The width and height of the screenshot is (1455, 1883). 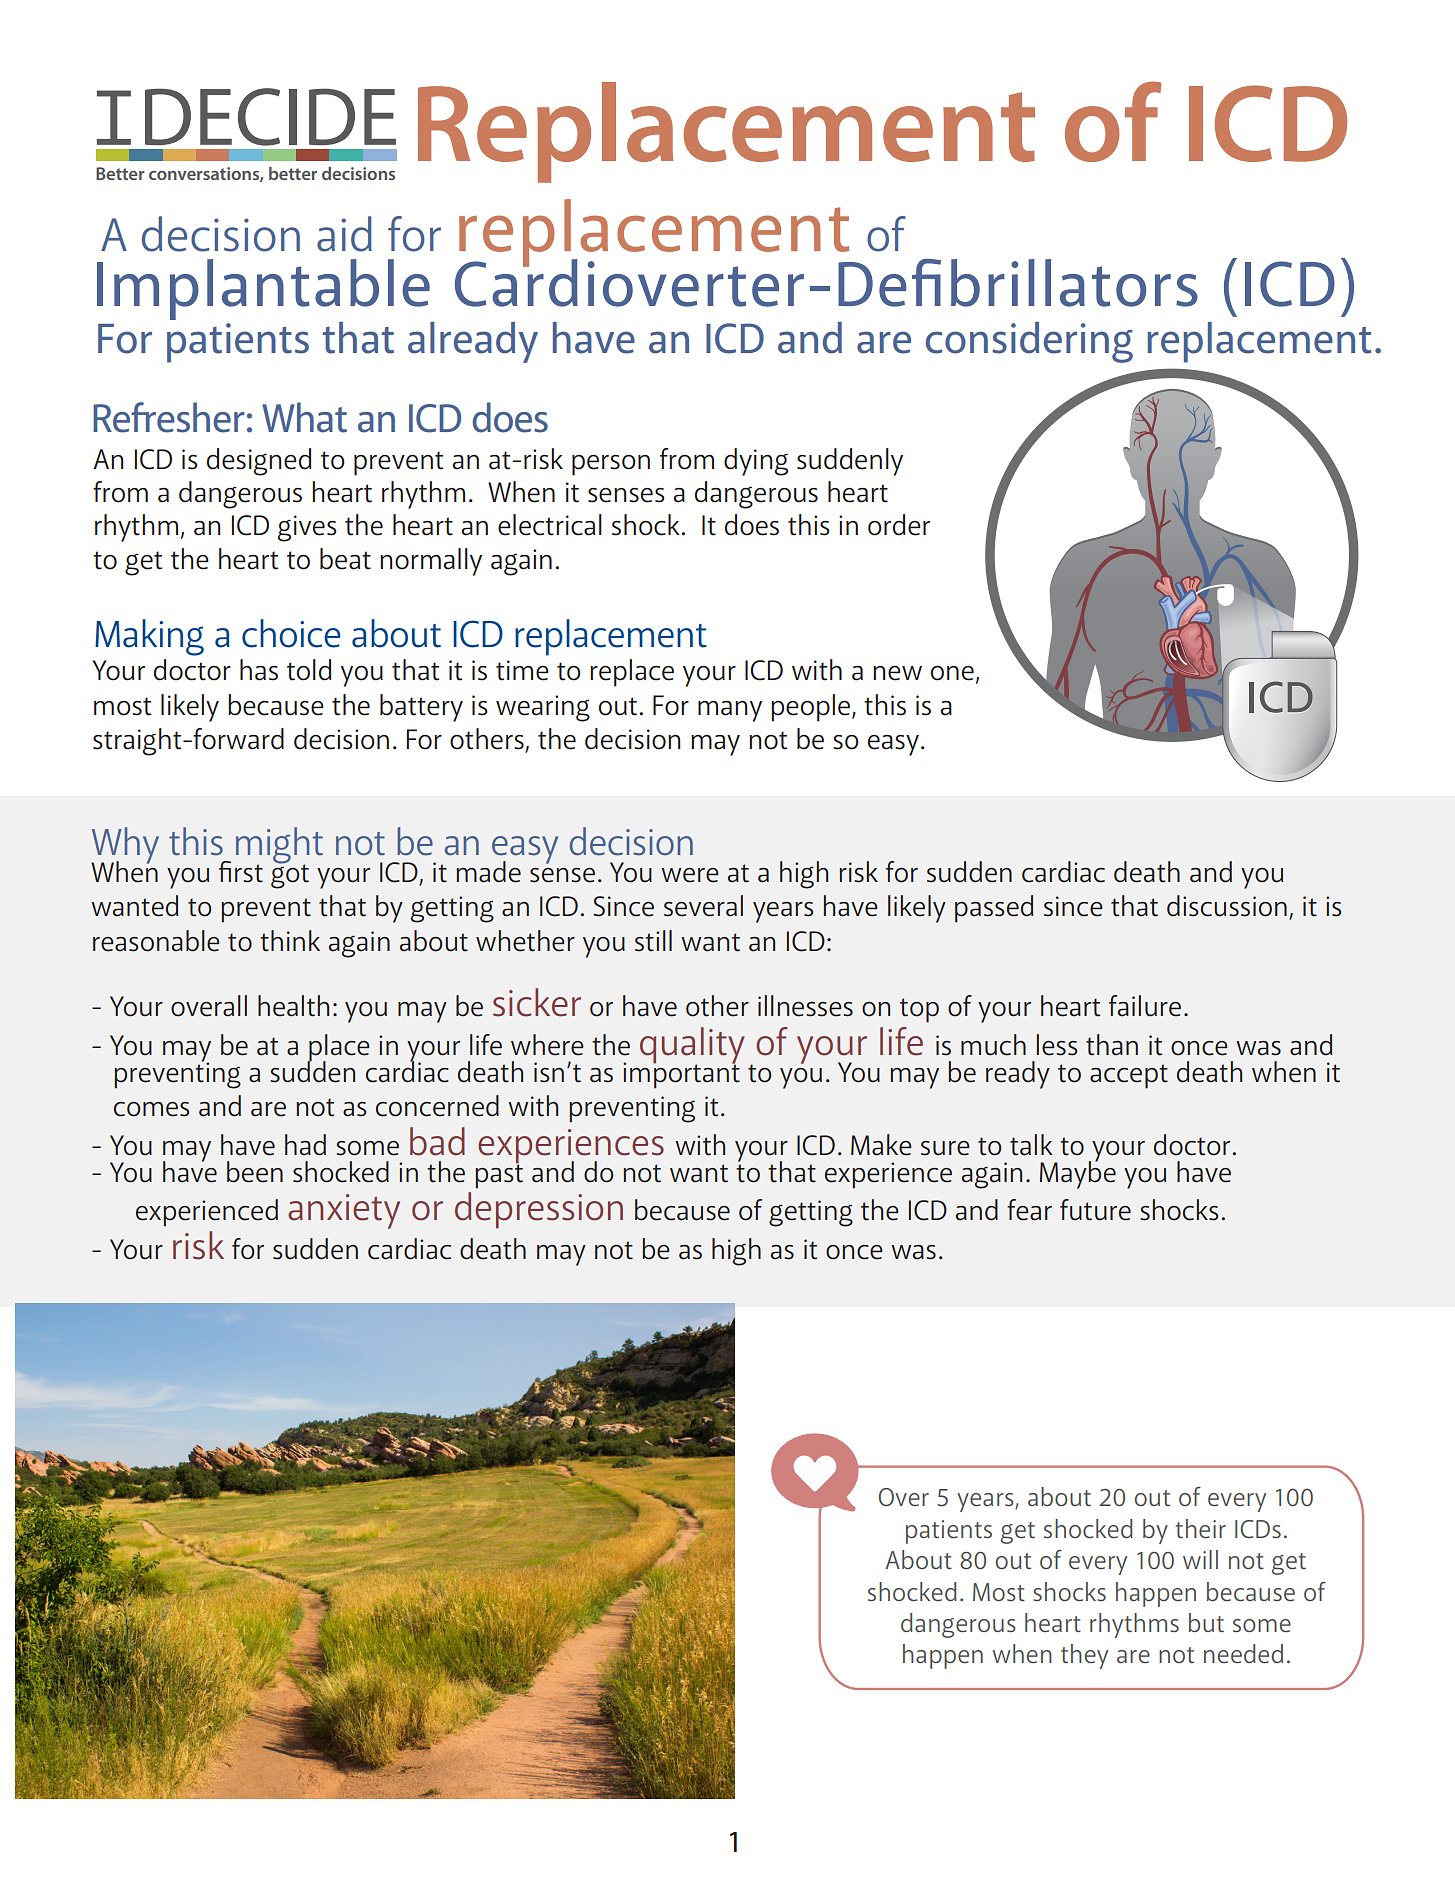 What do you see at coordinates (263, 289) in the screenshot?
I see `Implantable` at bounding box center [263, 289].
